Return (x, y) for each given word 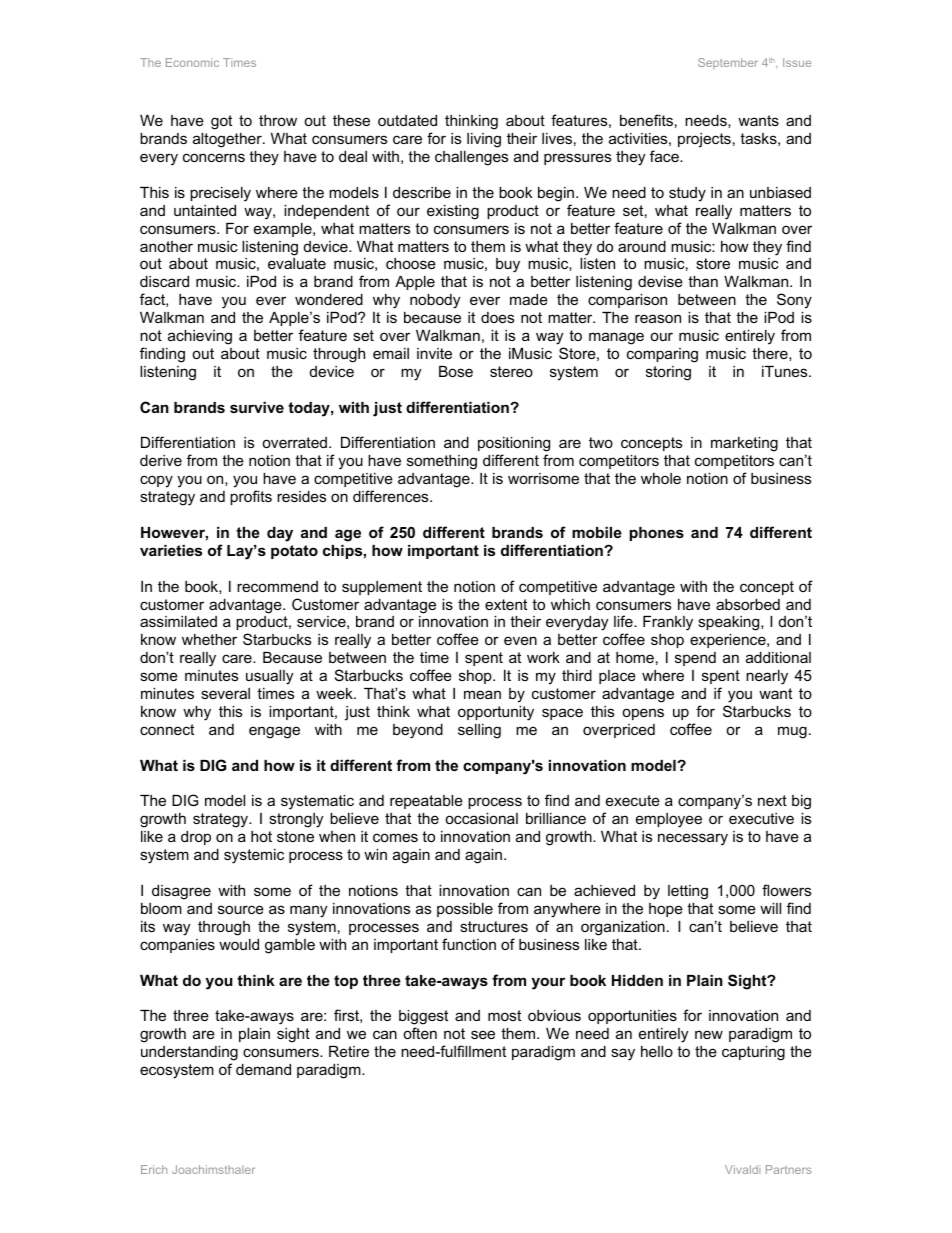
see (483, 1034)
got (221, 122)
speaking (730, 623)
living (484, 140)
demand (263, 1069)
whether (209, 639)
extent (506, 604)
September (728, 63)
